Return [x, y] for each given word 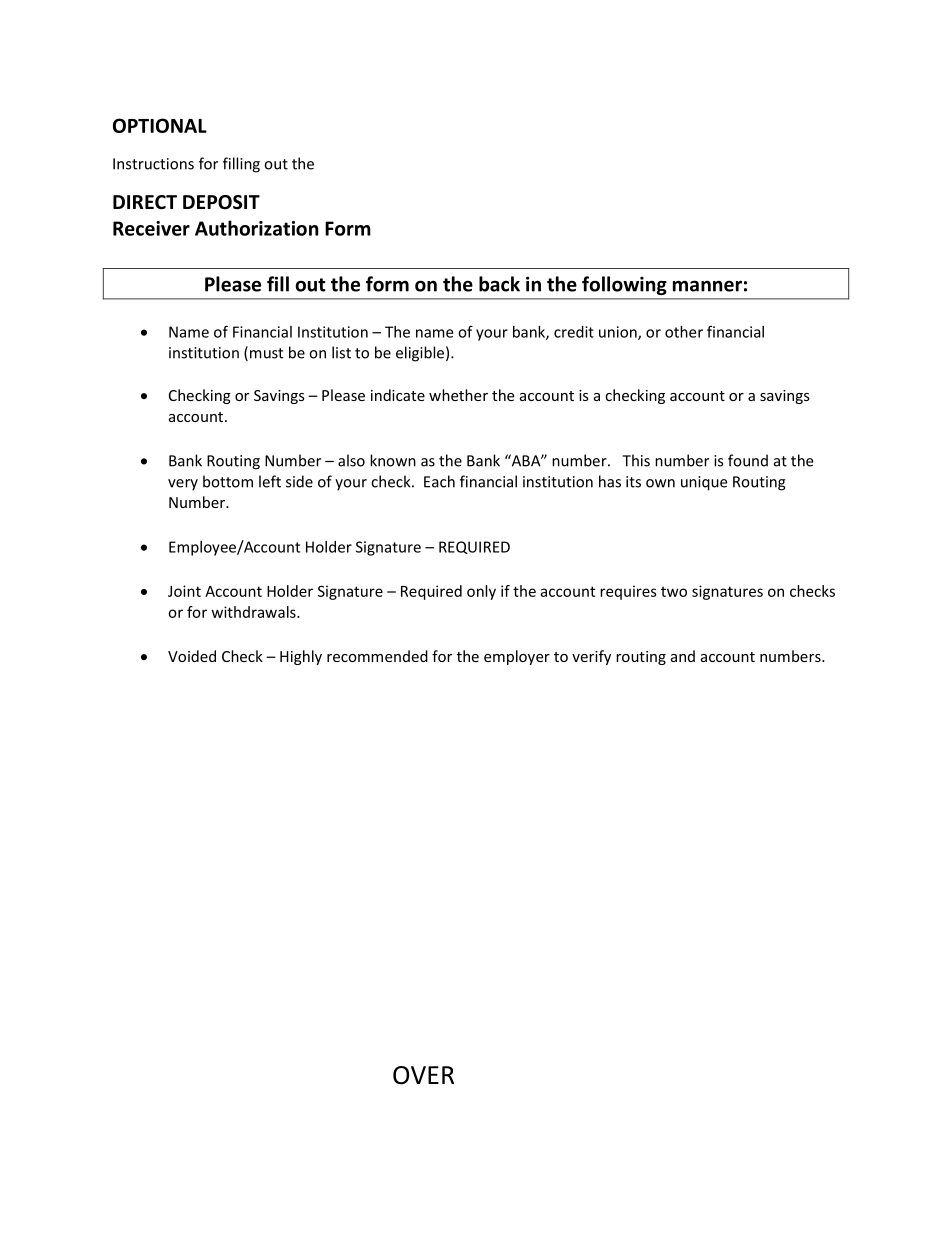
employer [517, 657]
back [499, 284]
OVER [423, 1075]
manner [707, 286]
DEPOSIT [221, 202]
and [683, 656]
